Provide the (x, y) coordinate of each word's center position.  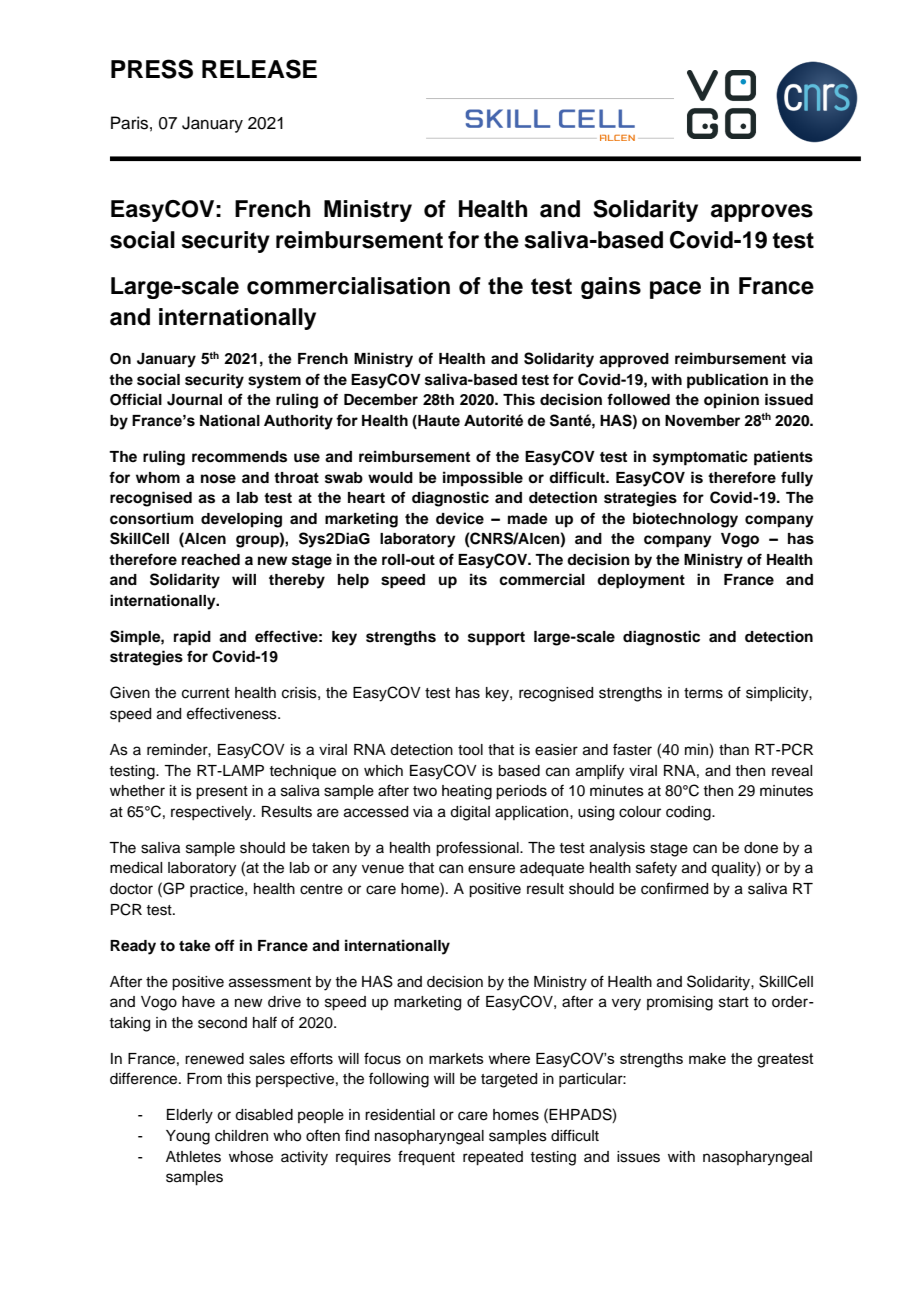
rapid (192, 638)
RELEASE (259, 69)
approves (762, 213)
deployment (641, 581)
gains (611, 288)
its (478, 579)
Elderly (190, 1116)
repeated (493, 1158)
